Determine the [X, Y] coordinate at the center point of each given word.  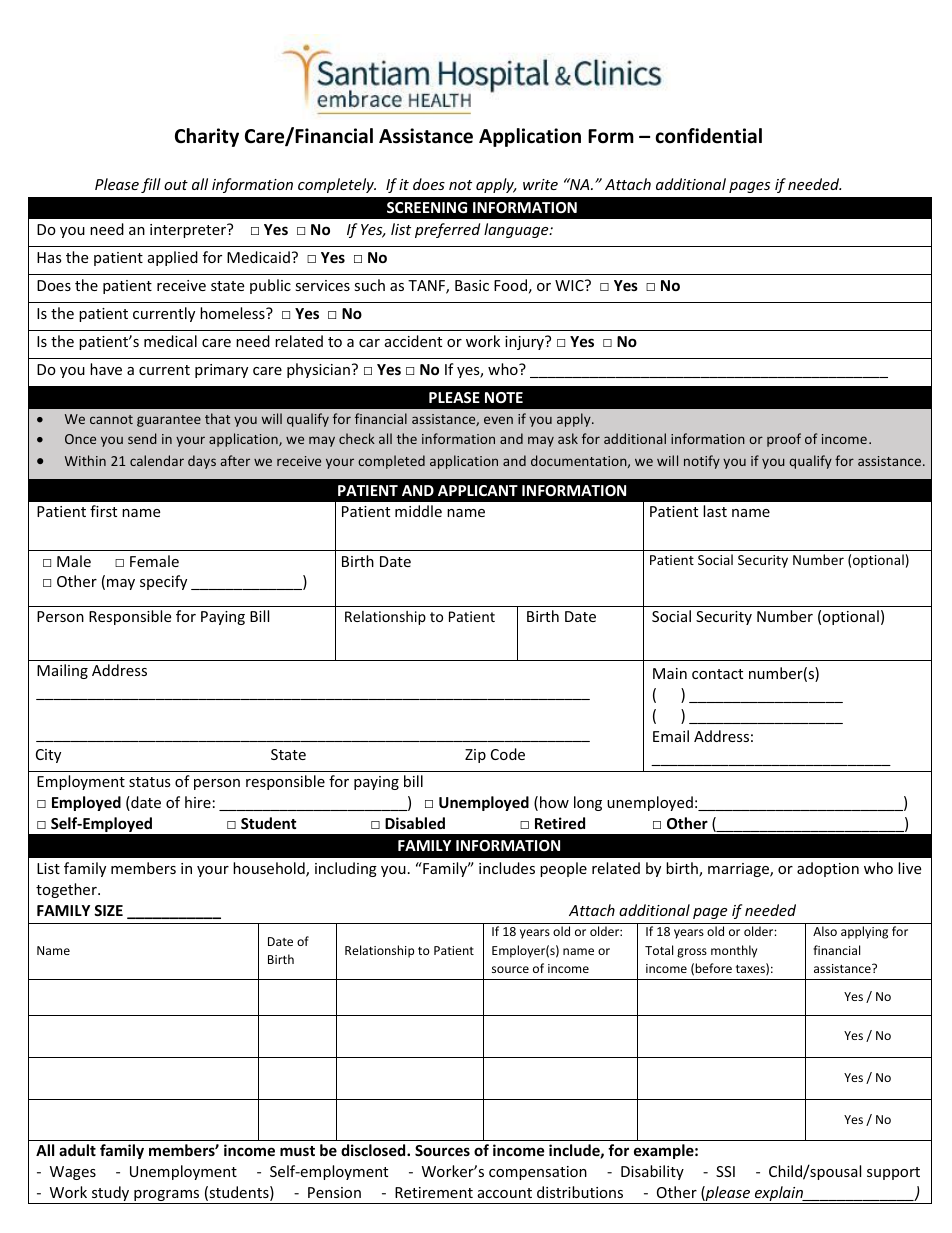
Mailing [62, 671]
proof [784, 440]
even [498, 420]
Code [508, 754]
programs [167, 1197]
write [540, 184]
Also [825, 931]
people [563, 869]
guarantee [169, 421]
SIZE [108, 910]
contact [717, 674]
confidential [708, 136]
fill [151, 185]
